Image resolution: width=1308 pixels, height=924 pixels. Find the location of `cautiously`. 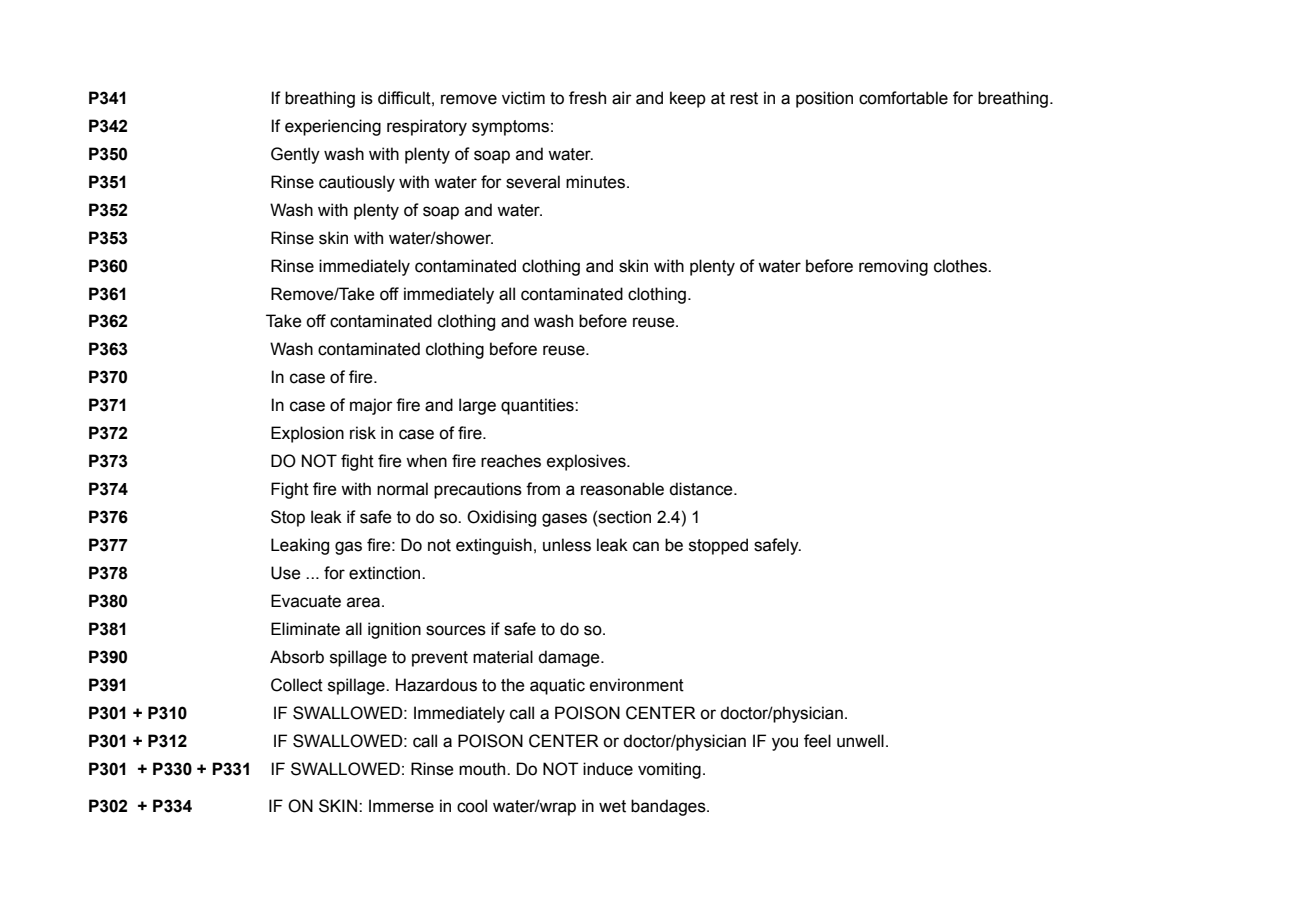

cautiously is located at coordinates (357, 183).
